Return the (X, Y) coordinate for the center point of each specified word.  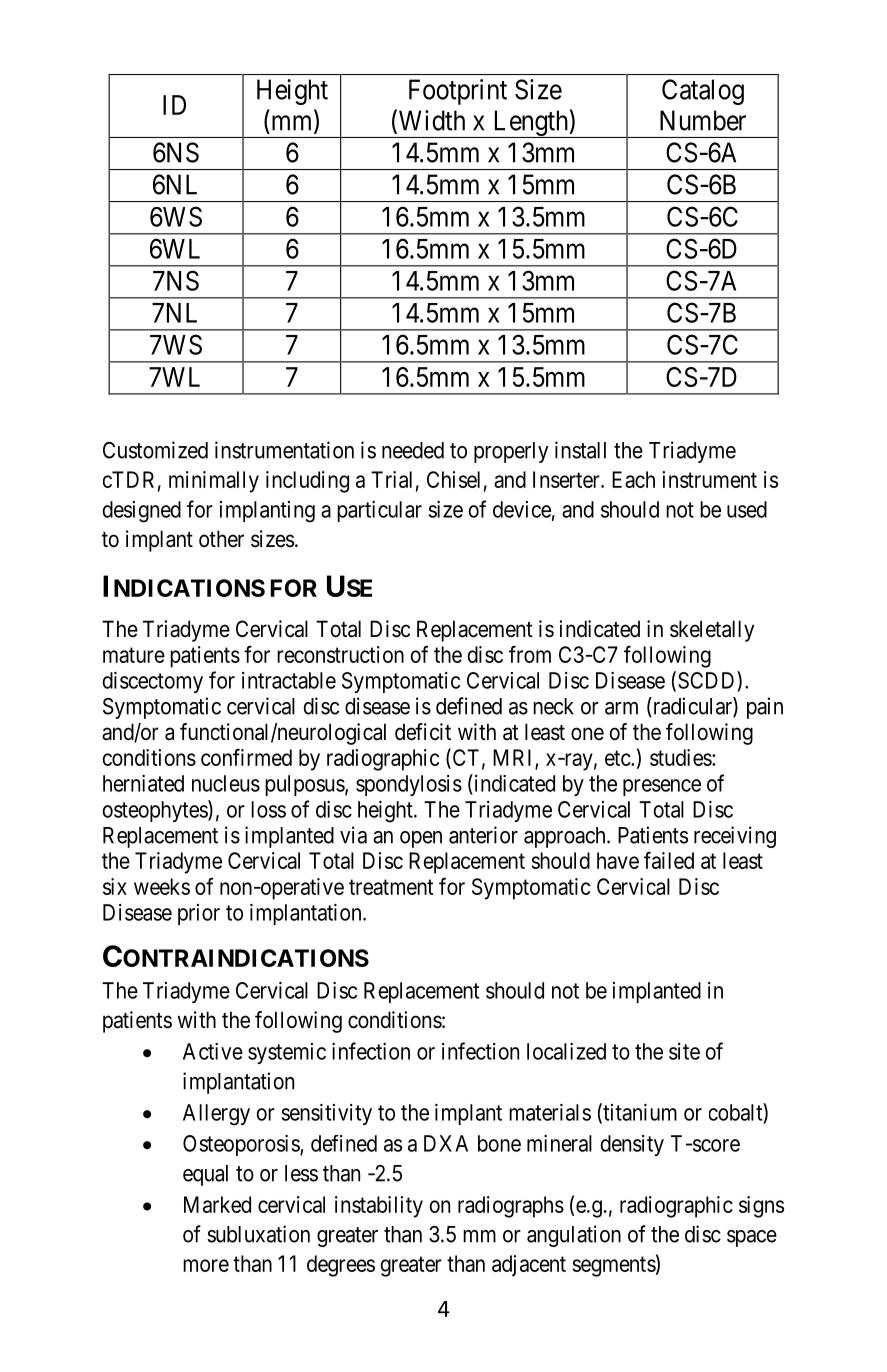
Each (633, 479)
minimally (214, 482)
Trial (391, 479)
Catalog (703, 92)
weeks (162, 886)
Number (703, 120)
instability (379, 1207)
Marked (217, 1204)
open (421, 839)
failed (669, 860)
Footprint (458, 92)
